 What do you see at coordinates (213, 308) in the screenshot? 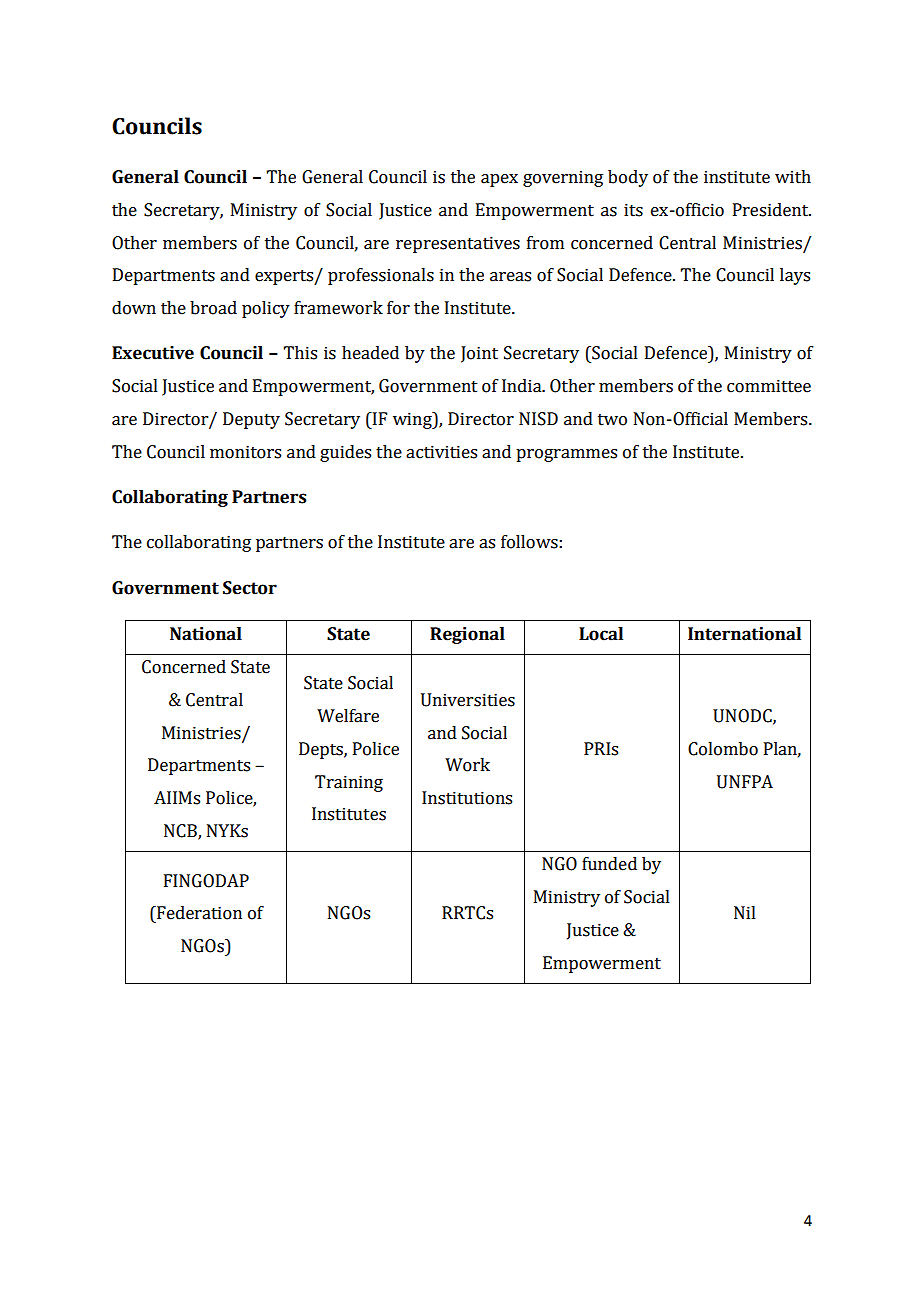
I see `broad` at bounding box center [213, 308].
